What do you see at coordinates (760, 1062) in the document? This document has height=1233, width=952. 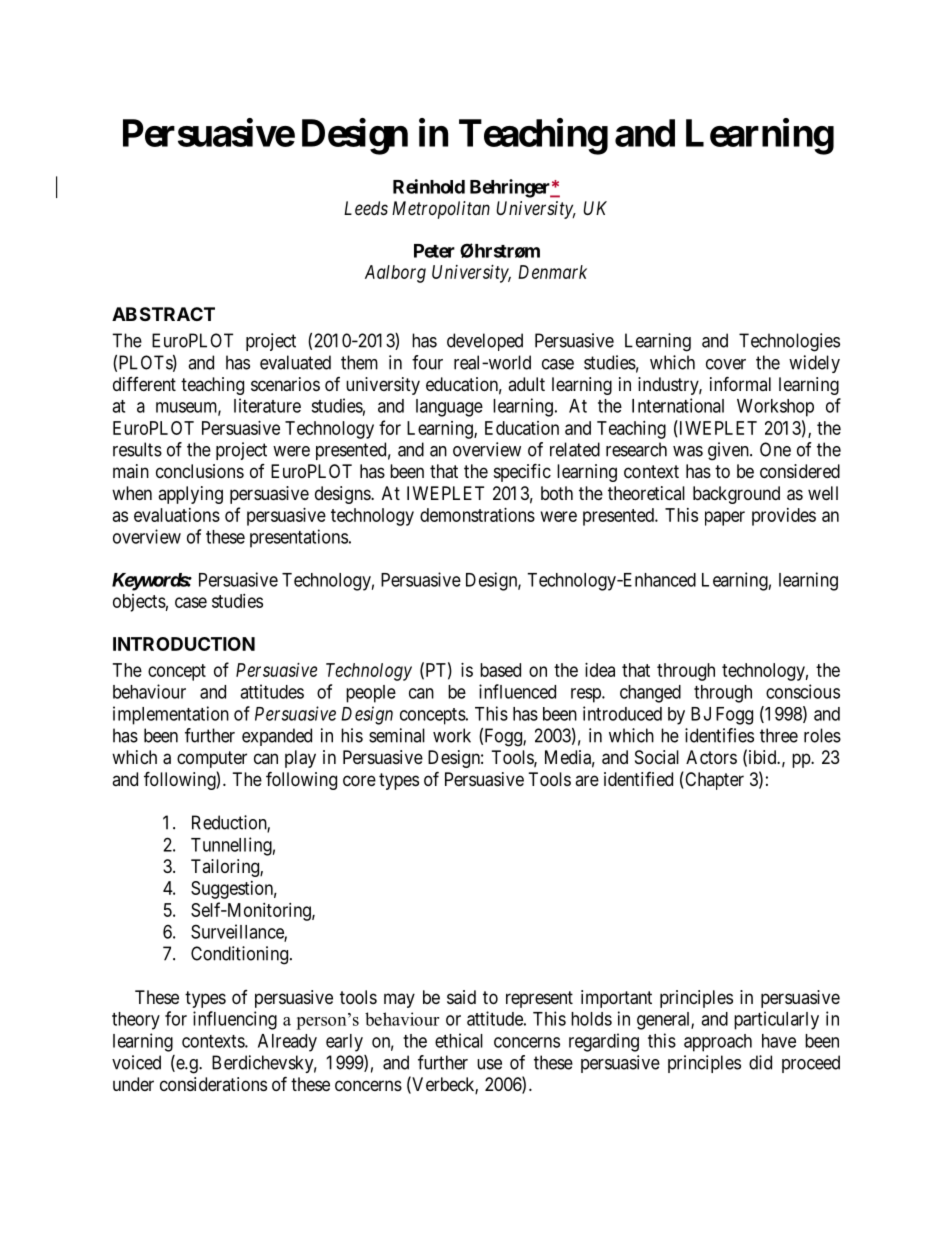 I see `did` at bounding box center [760, 1062].
